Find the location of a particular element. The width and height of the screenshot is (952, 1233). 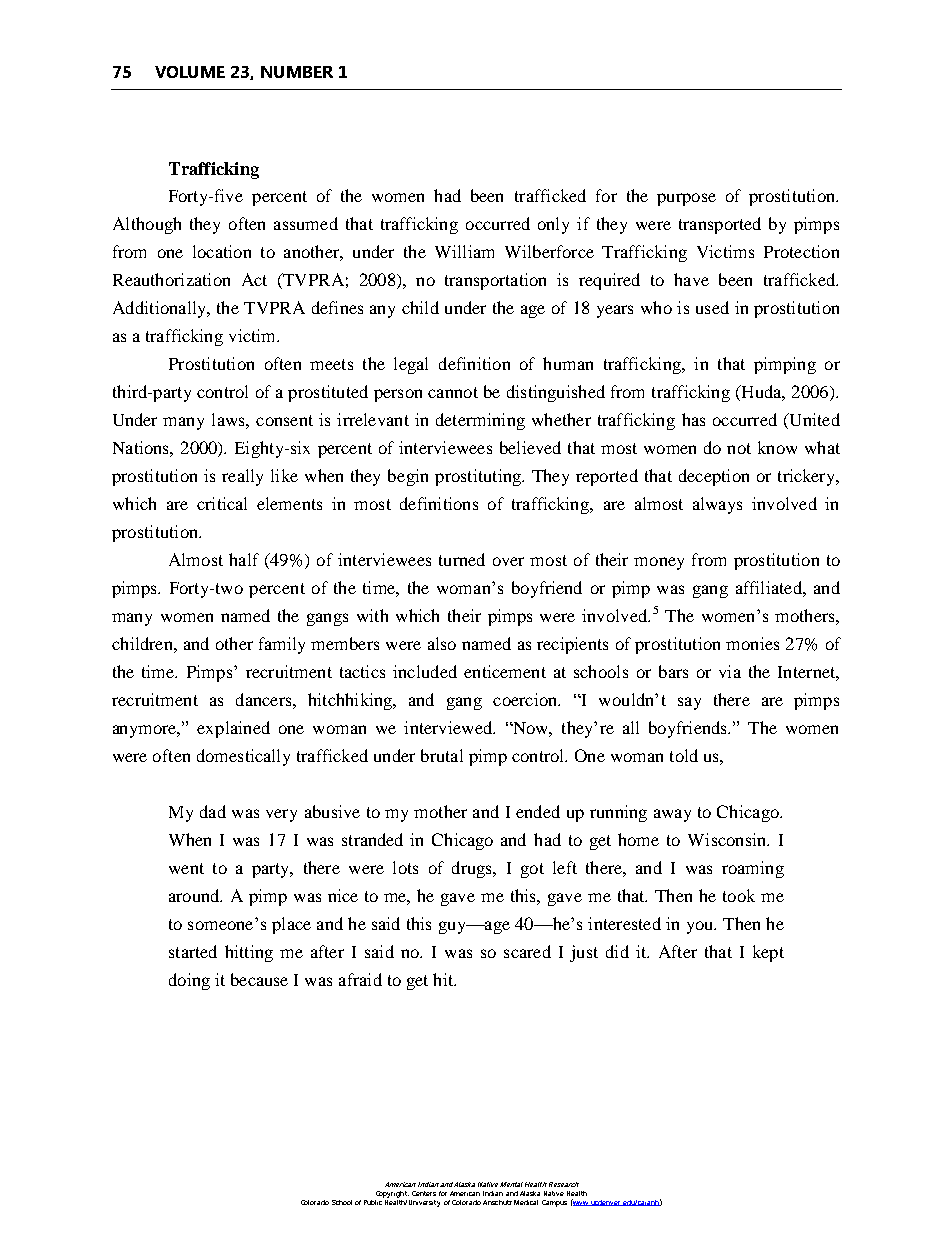

only is located at coordinates (553, 225).
